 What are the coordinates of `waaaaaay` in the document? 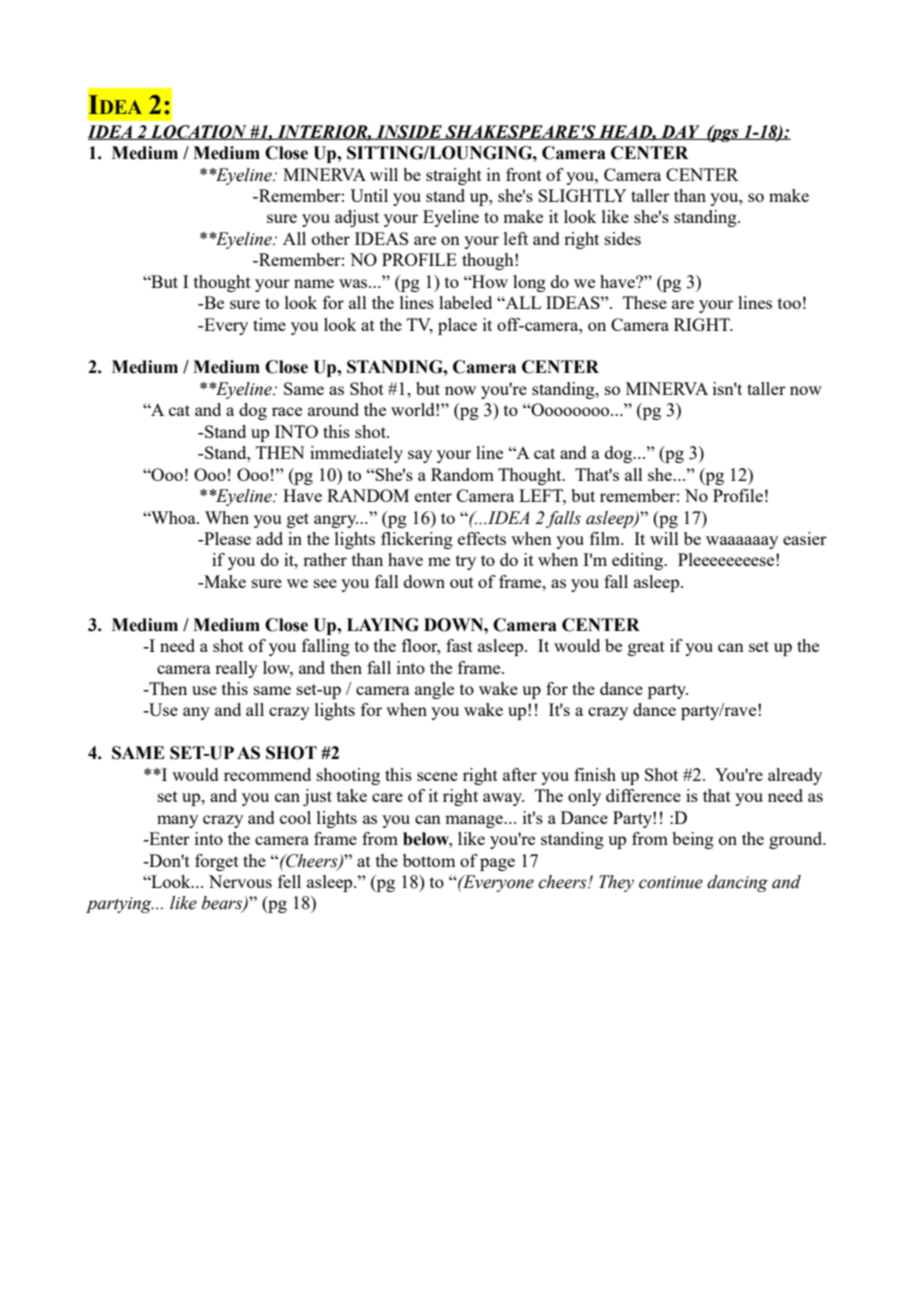 It's located at (742, 542).
